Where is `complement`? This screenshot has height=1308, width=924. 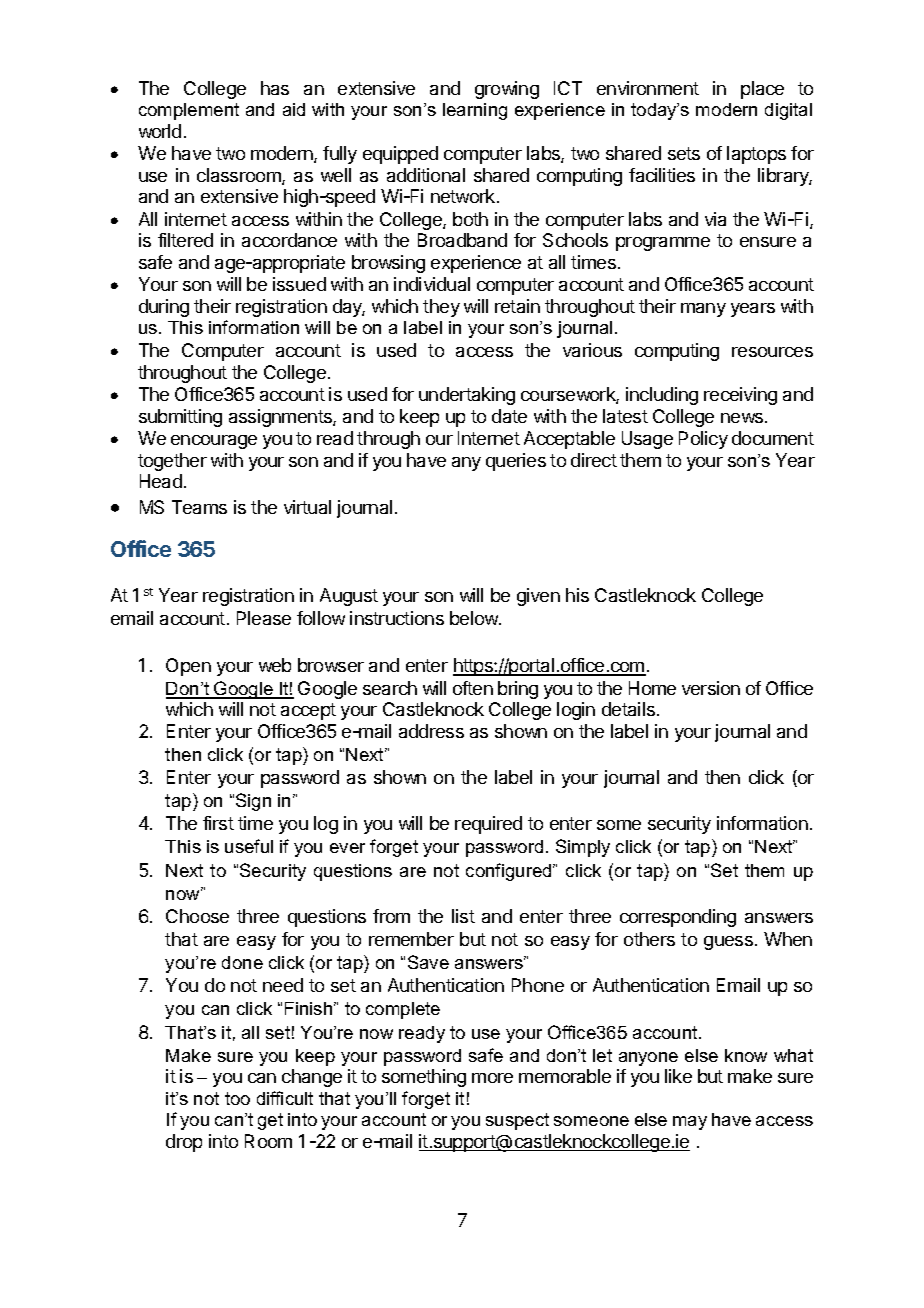 complement is located at coordinates (189, 111).
